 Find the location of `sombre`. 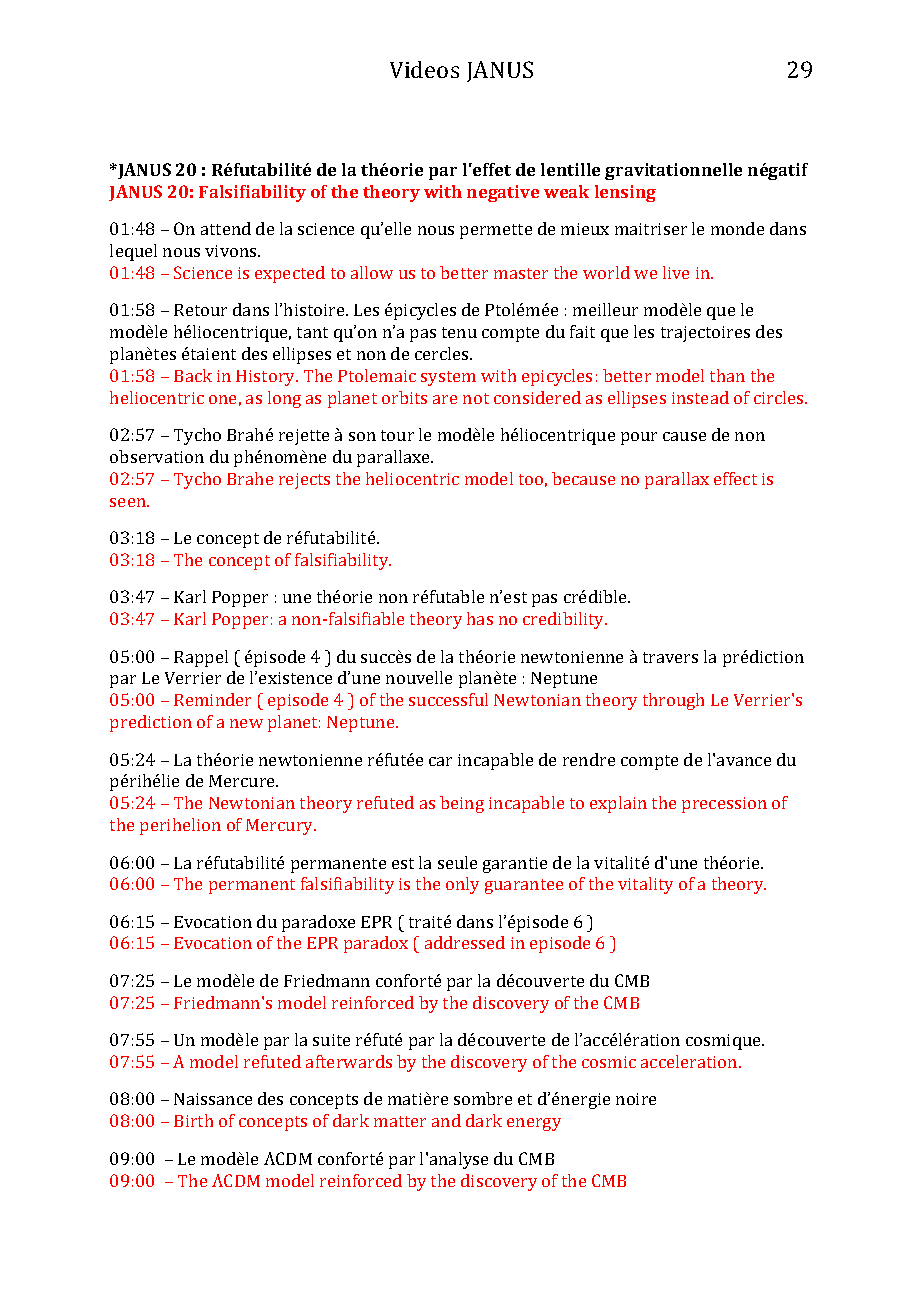

sombre is located at coordinates (483, 1098).
